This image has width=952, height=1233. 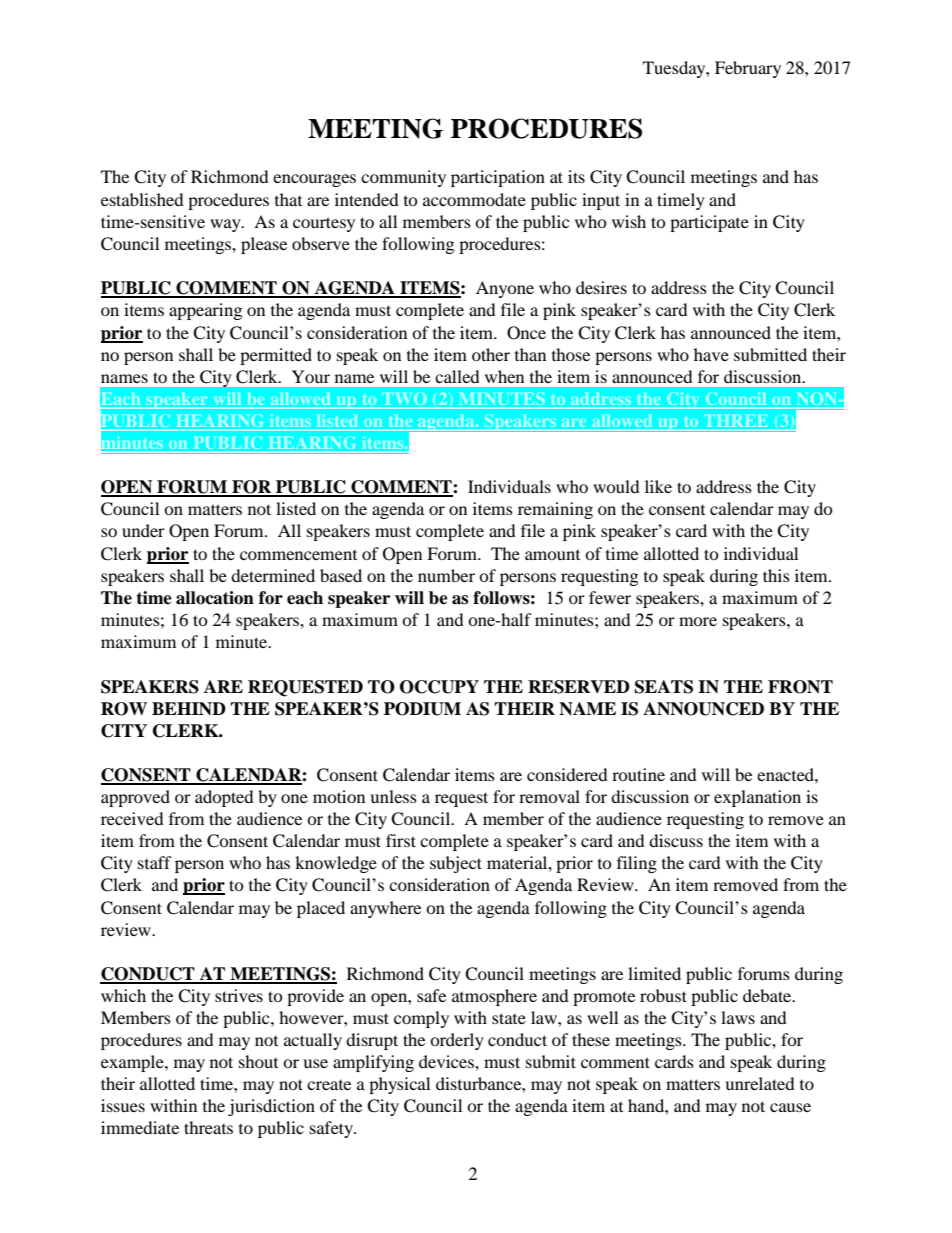 I want to click on have, so click(x=711, y=354).
